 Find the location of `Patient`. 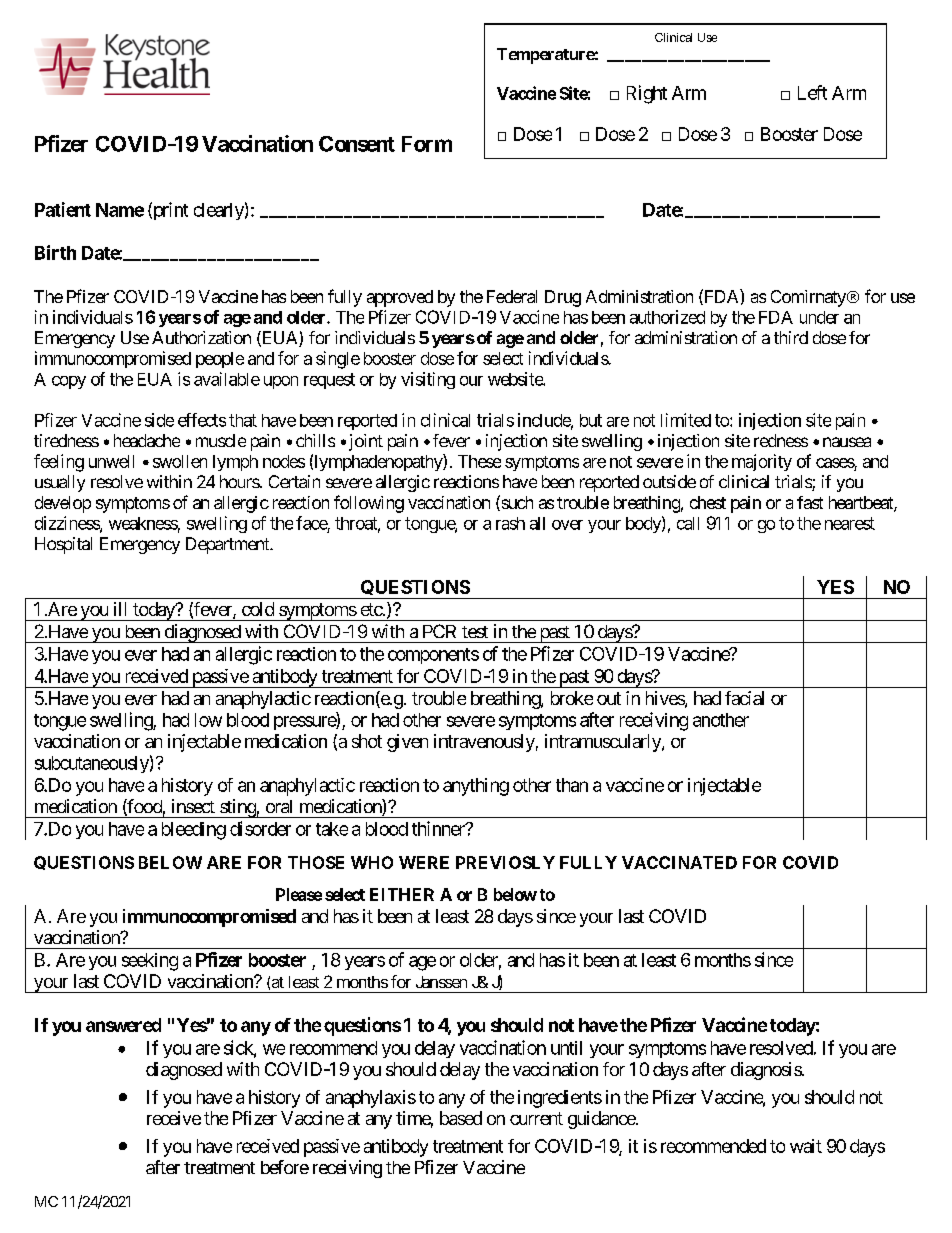

Patient is located at coordinates (63, 209).
